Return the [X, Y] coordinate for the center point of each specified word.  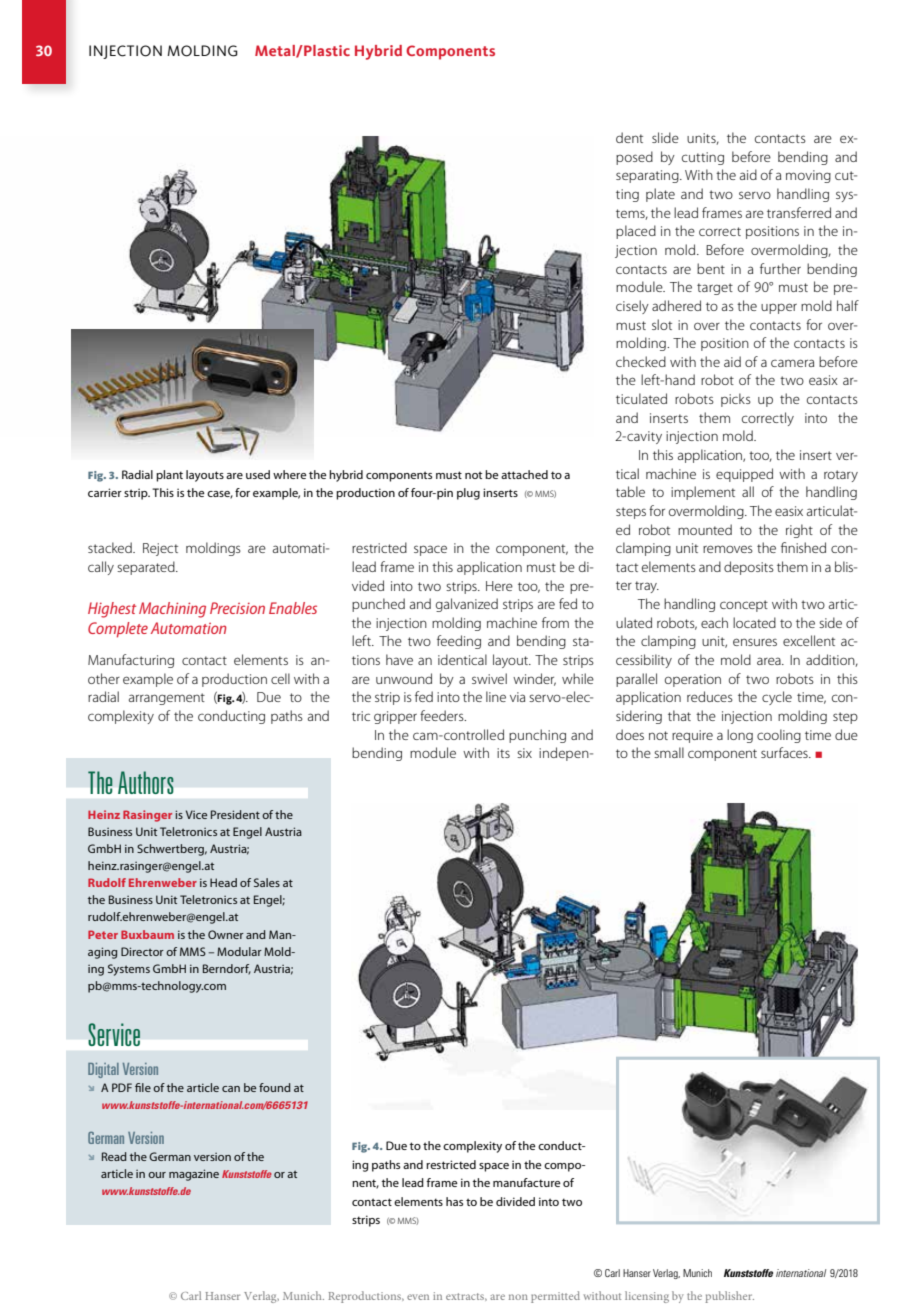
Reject [160, 549]
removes [728, 549]
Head [223, 882]
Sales [267, 882]
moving [808, 176]
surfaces [785, 752]
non [518, 1297]
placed [636, 232]
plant [169, 476]
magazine [194, 1175]
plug [468, 494]
